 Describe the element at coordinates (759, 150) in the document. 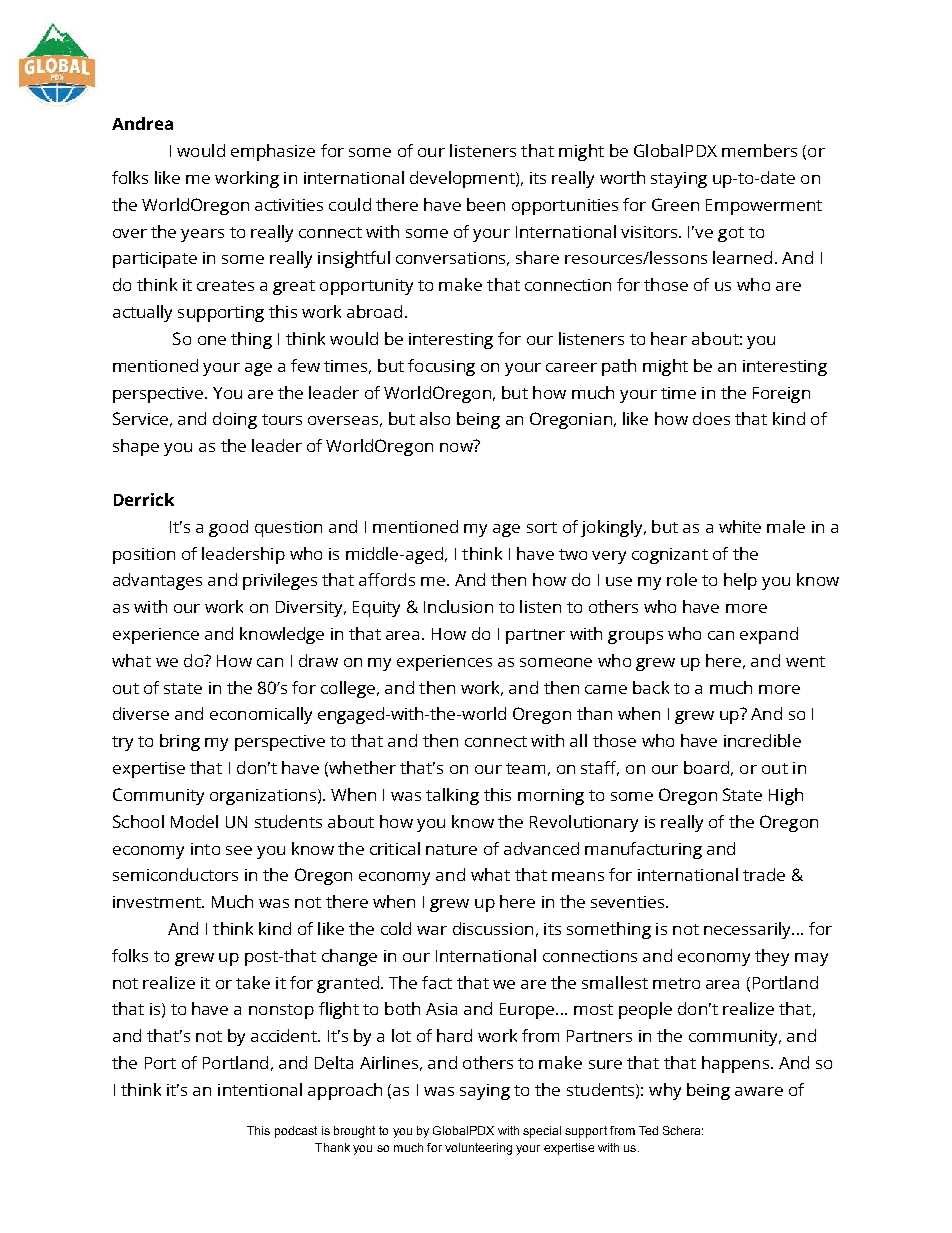

I see `members` at that location.
